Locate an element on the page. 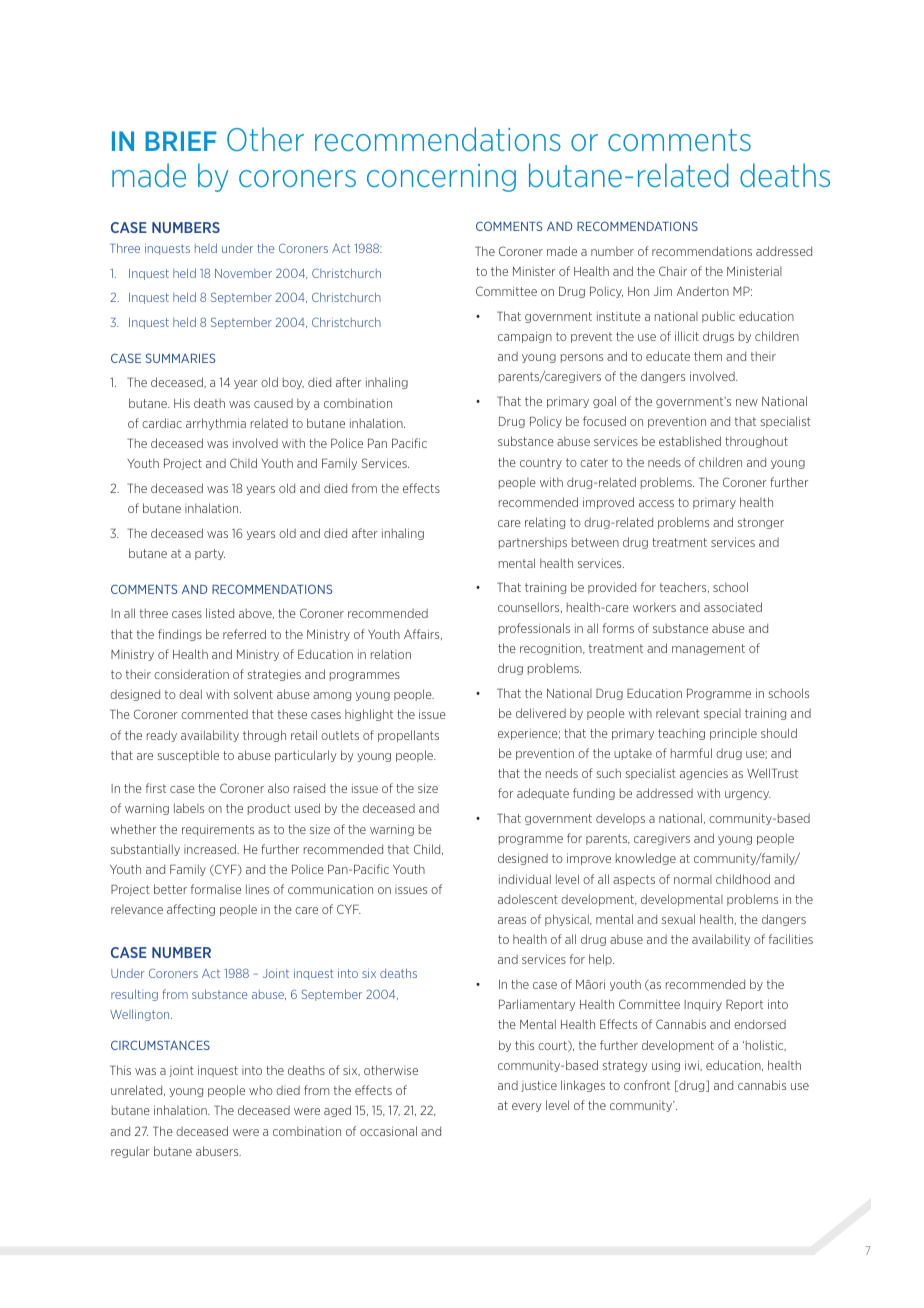 This document has width=924, height=1308. new is located at coordinates (747, 402).
